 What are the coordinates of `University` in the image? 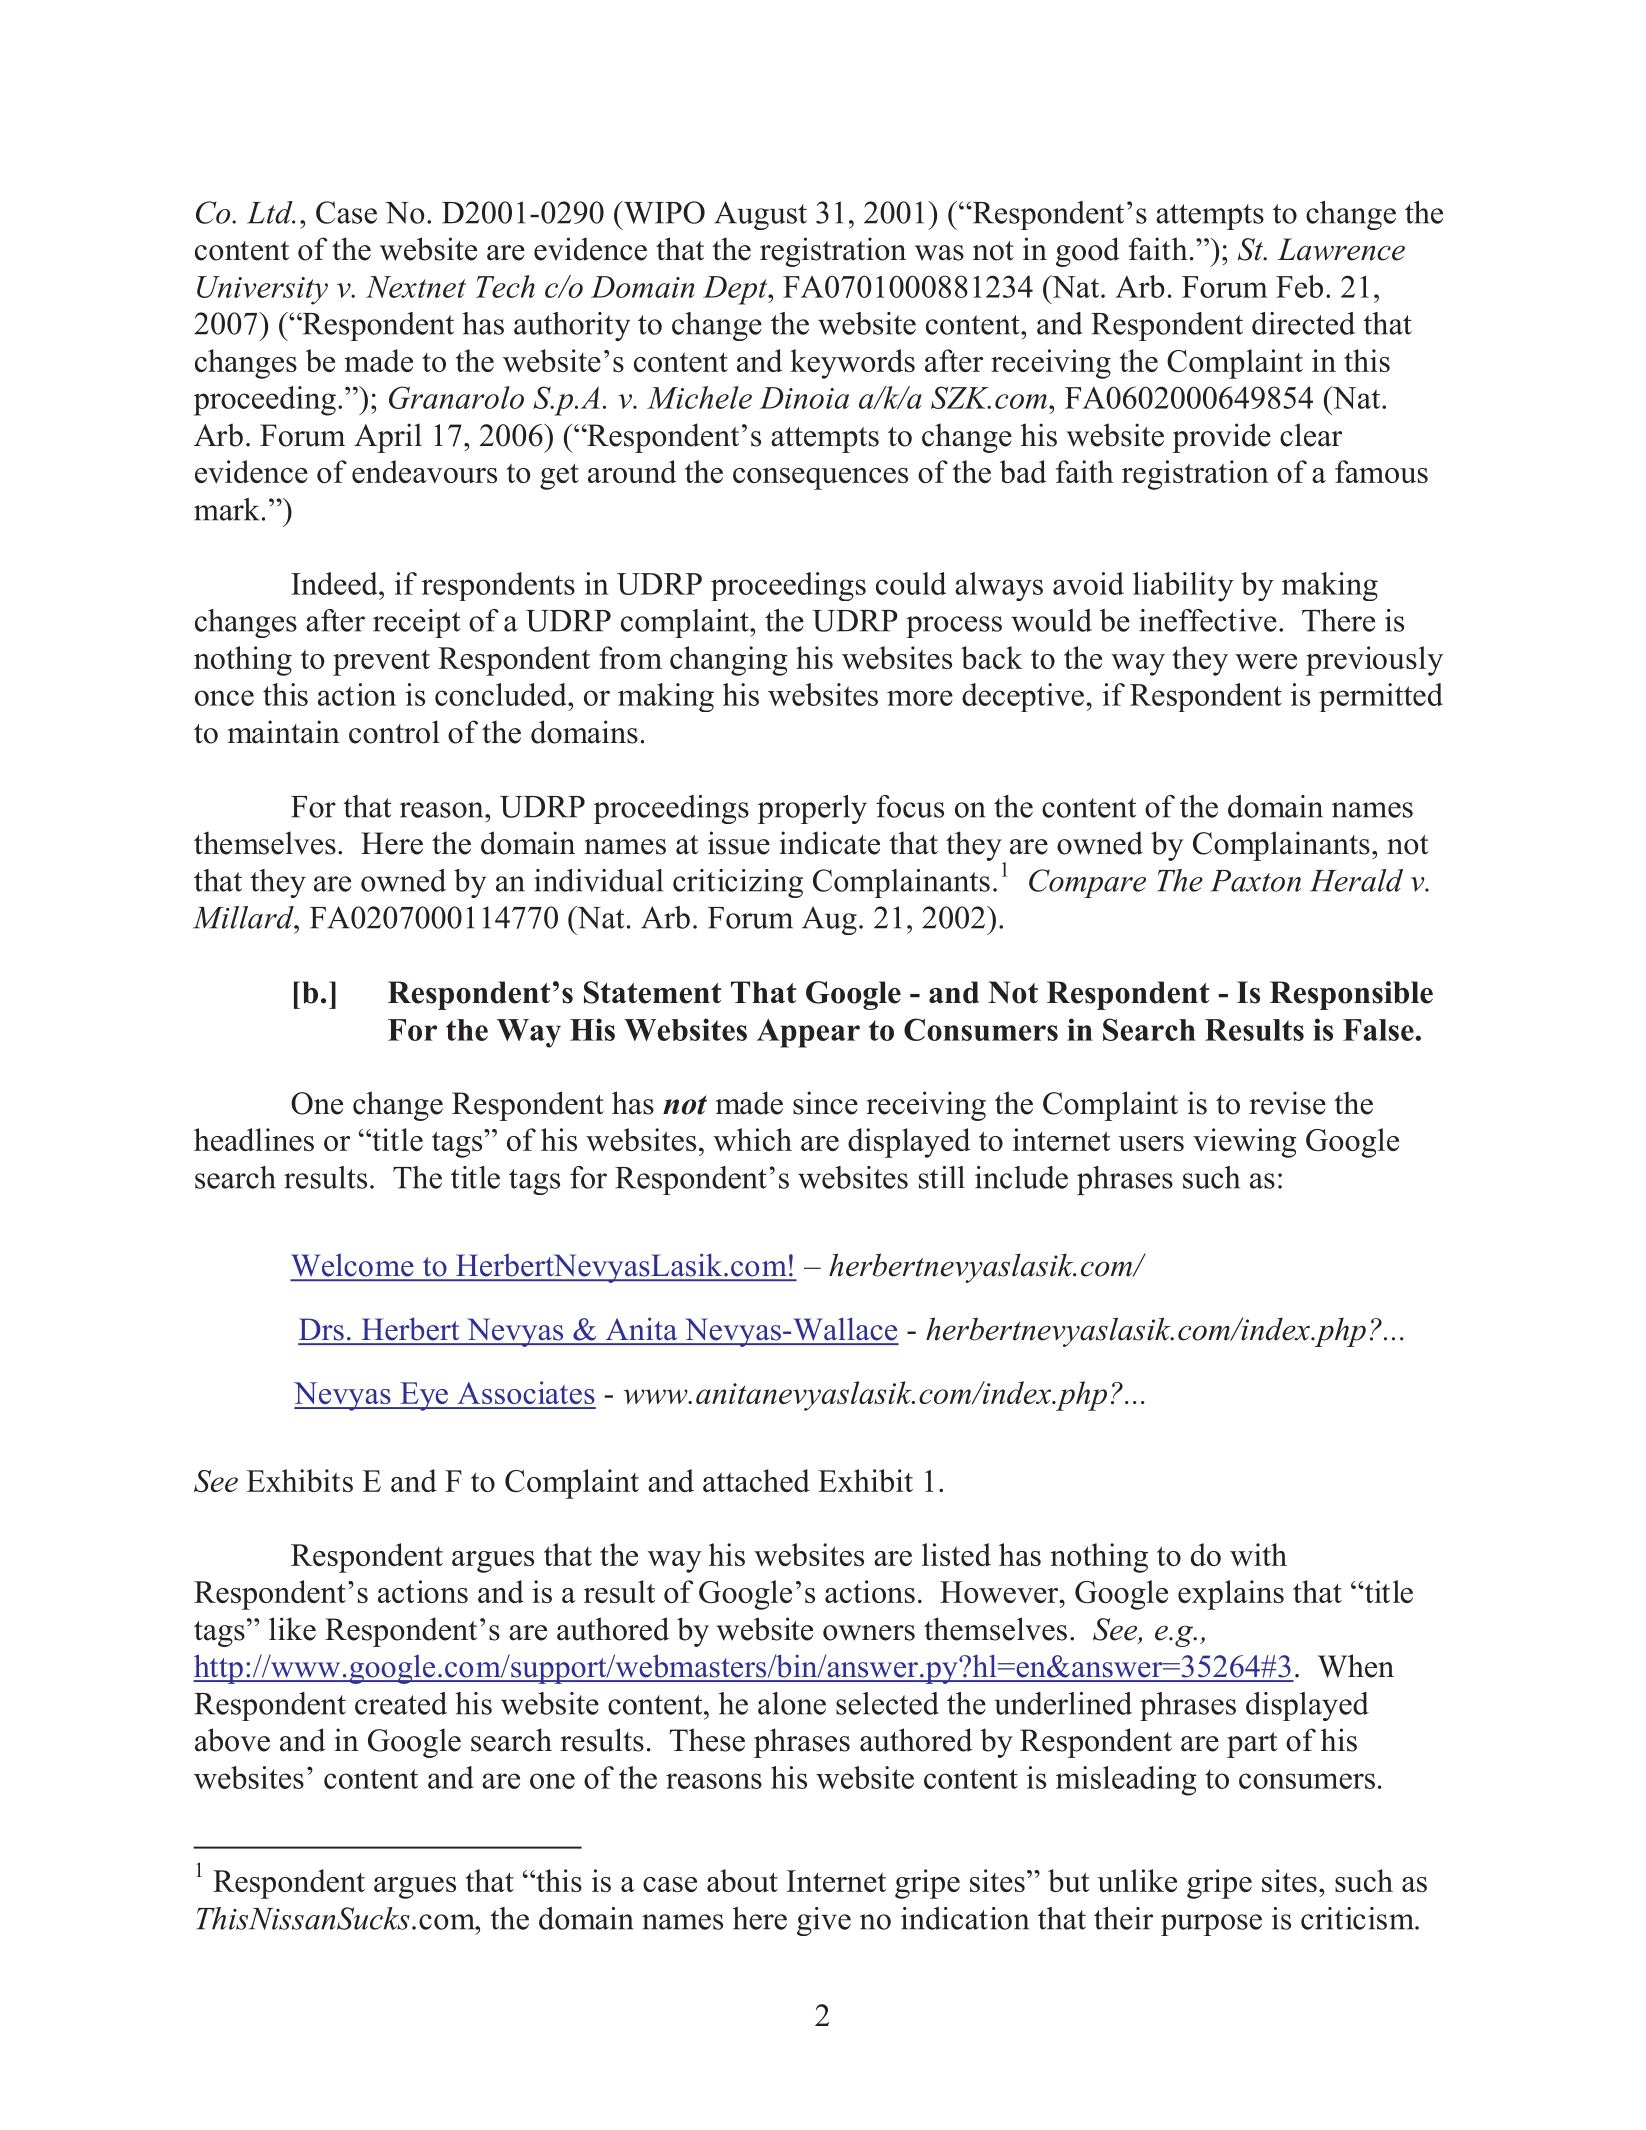 It's located at (262, 290).
